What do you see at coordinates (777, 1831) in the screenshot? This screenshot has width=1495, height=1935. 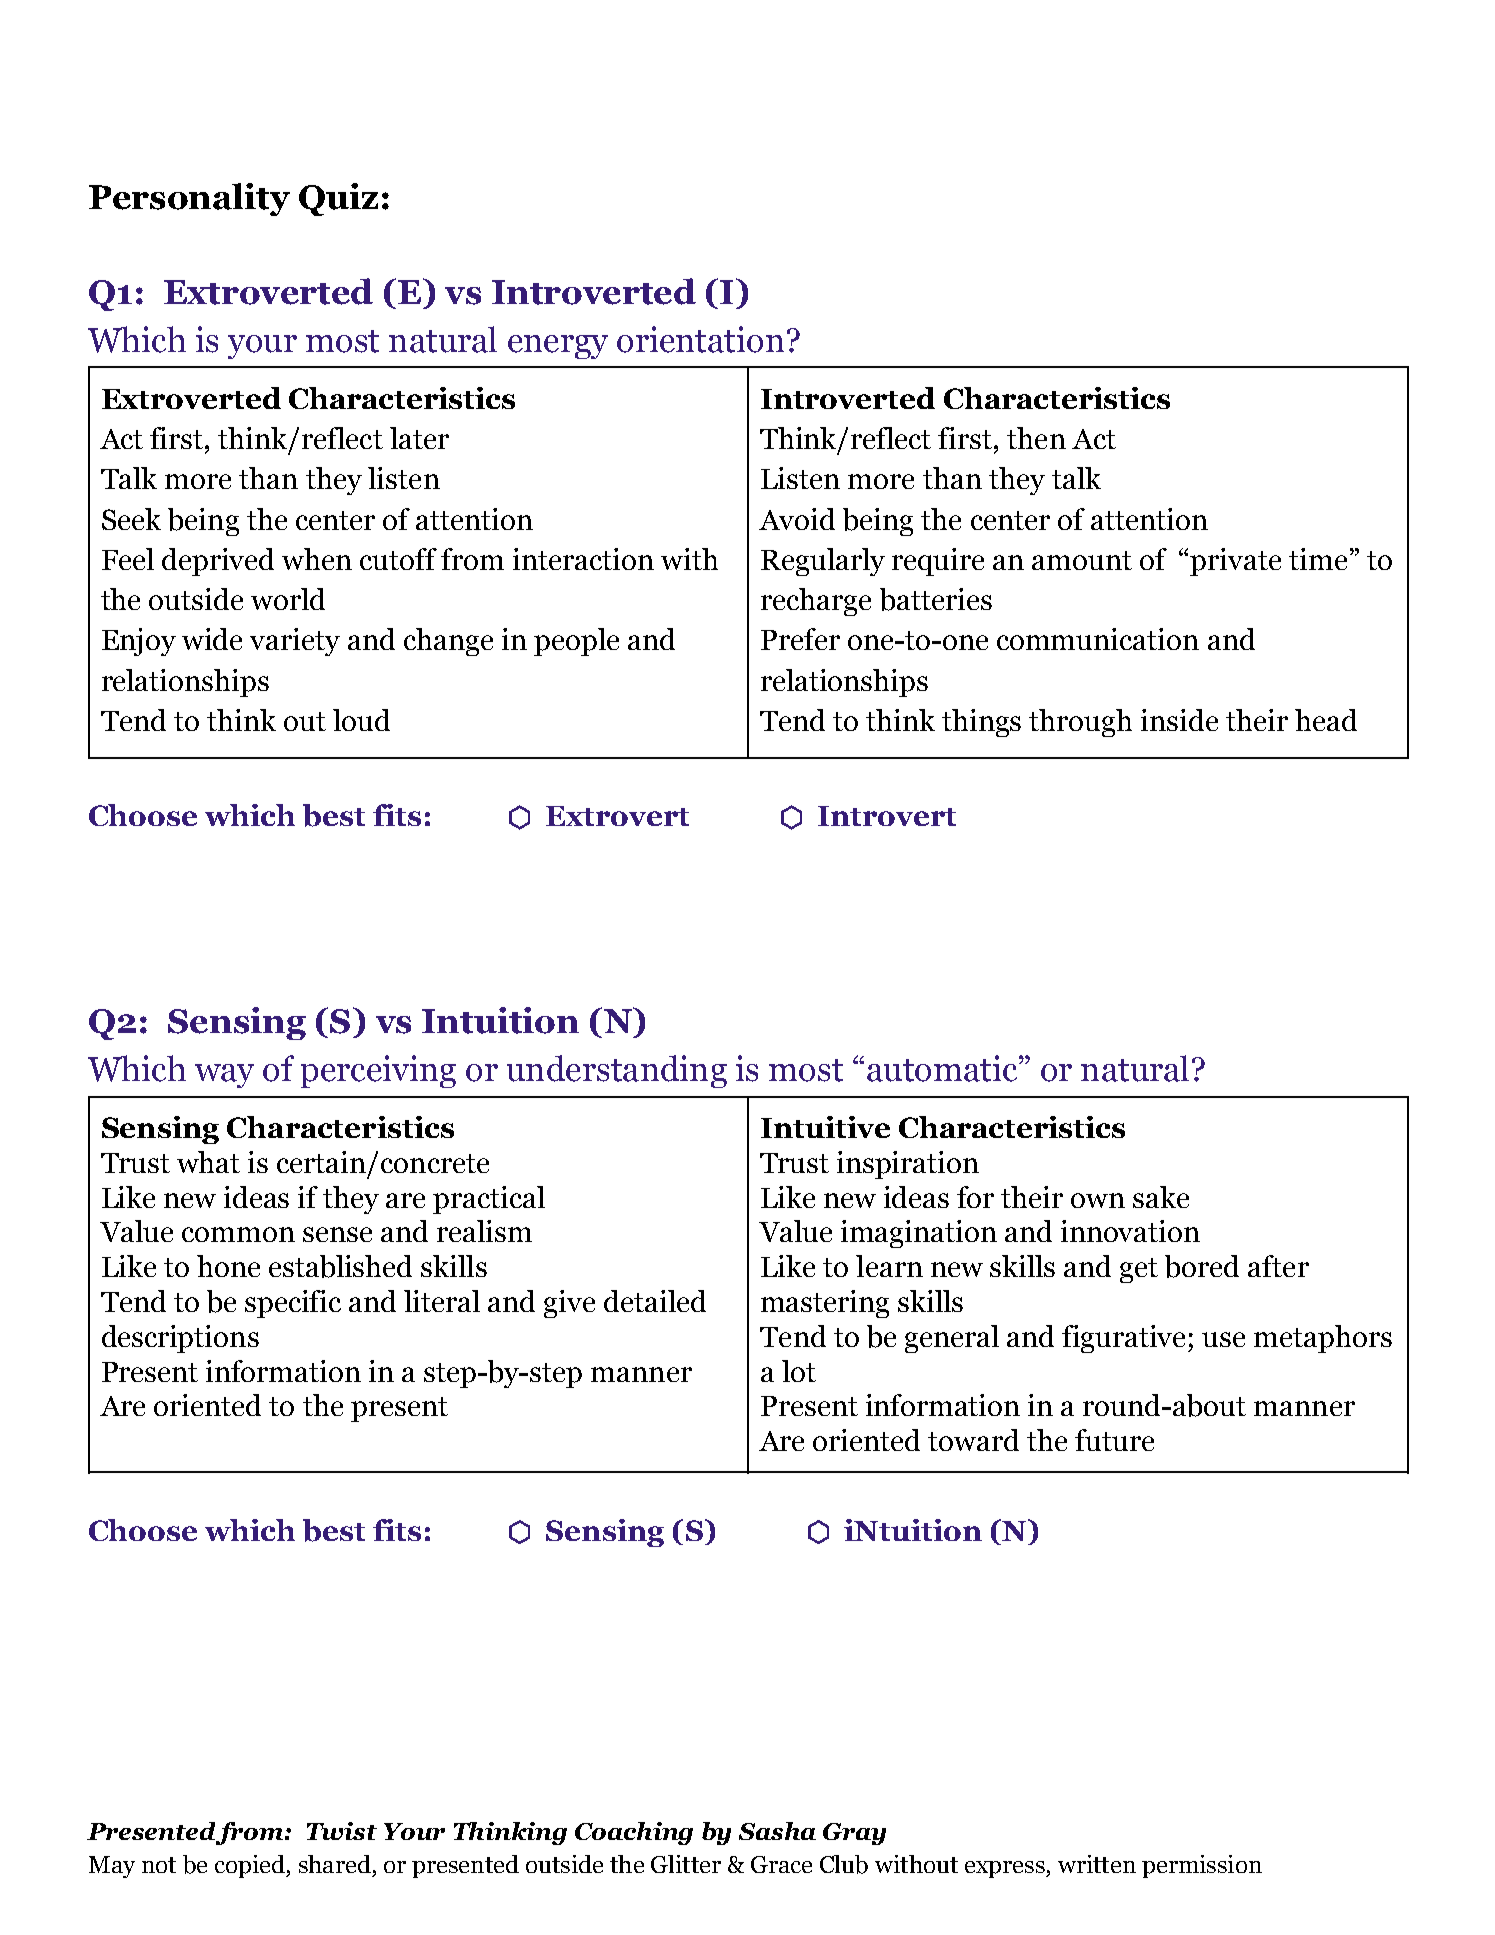 I see `Sasha` at bounding box center [777, 1831].
